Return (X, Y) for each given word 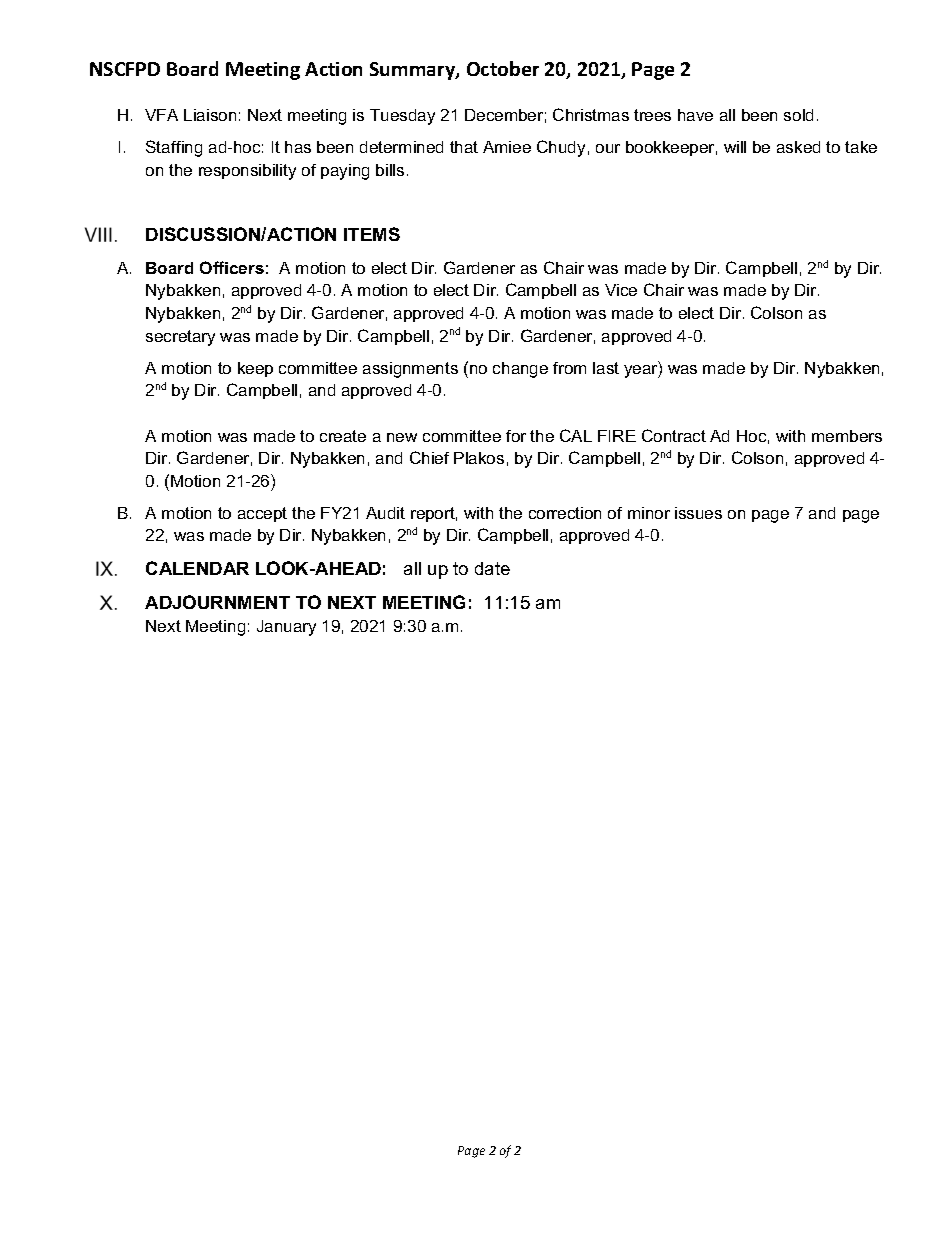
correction (565, 513)
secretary (180, 338)
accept (262, 514)
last (606, 368)
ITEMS (372, 234)
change (520, 370)
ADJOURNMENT (217, 602)
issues (698, 513)
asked (798, 147)
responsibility (247, 172)
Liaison (210, 115)
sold (798, 115)
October (503, 68)
